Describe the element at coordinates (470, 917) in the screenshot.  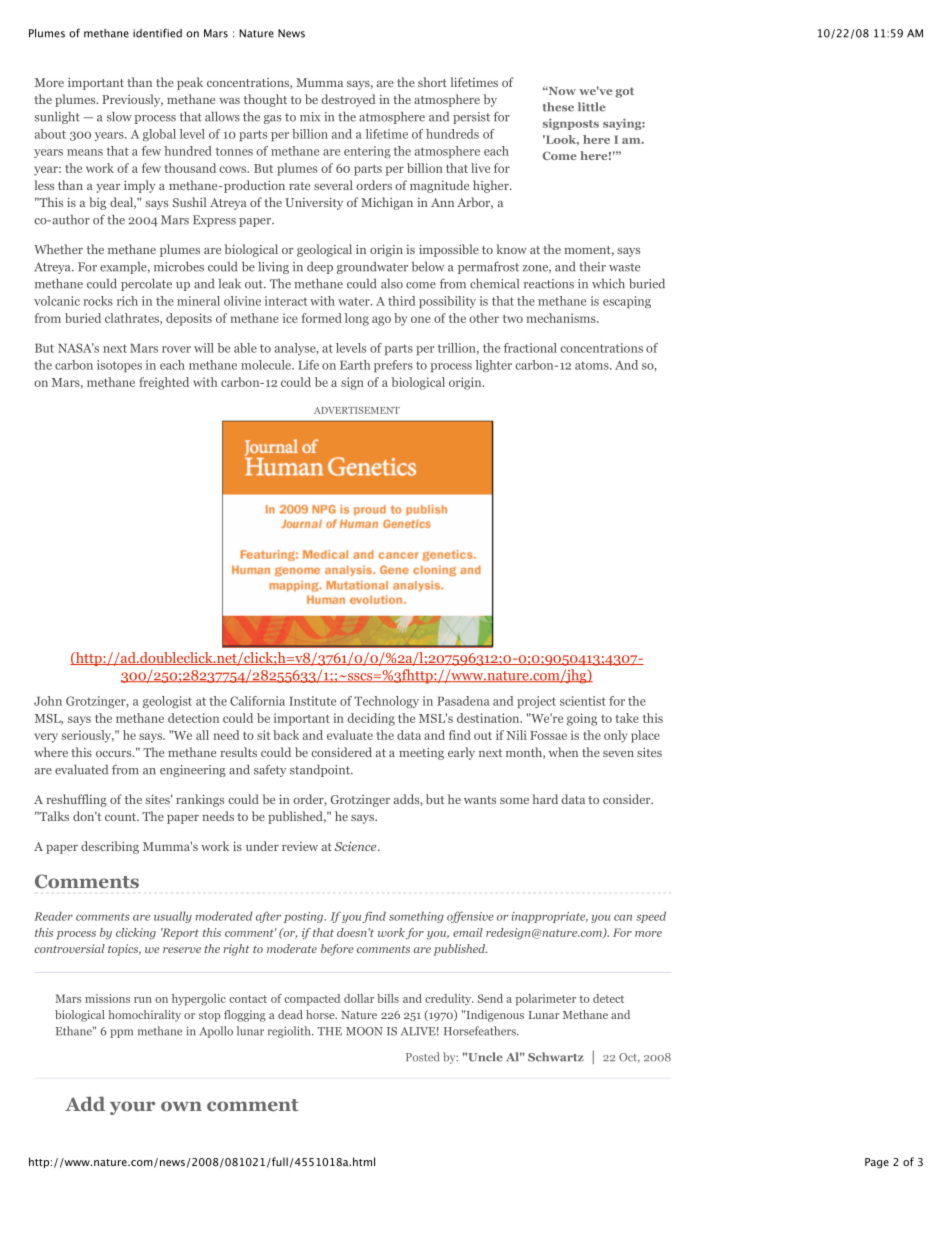
I see `offensive` at that location.
